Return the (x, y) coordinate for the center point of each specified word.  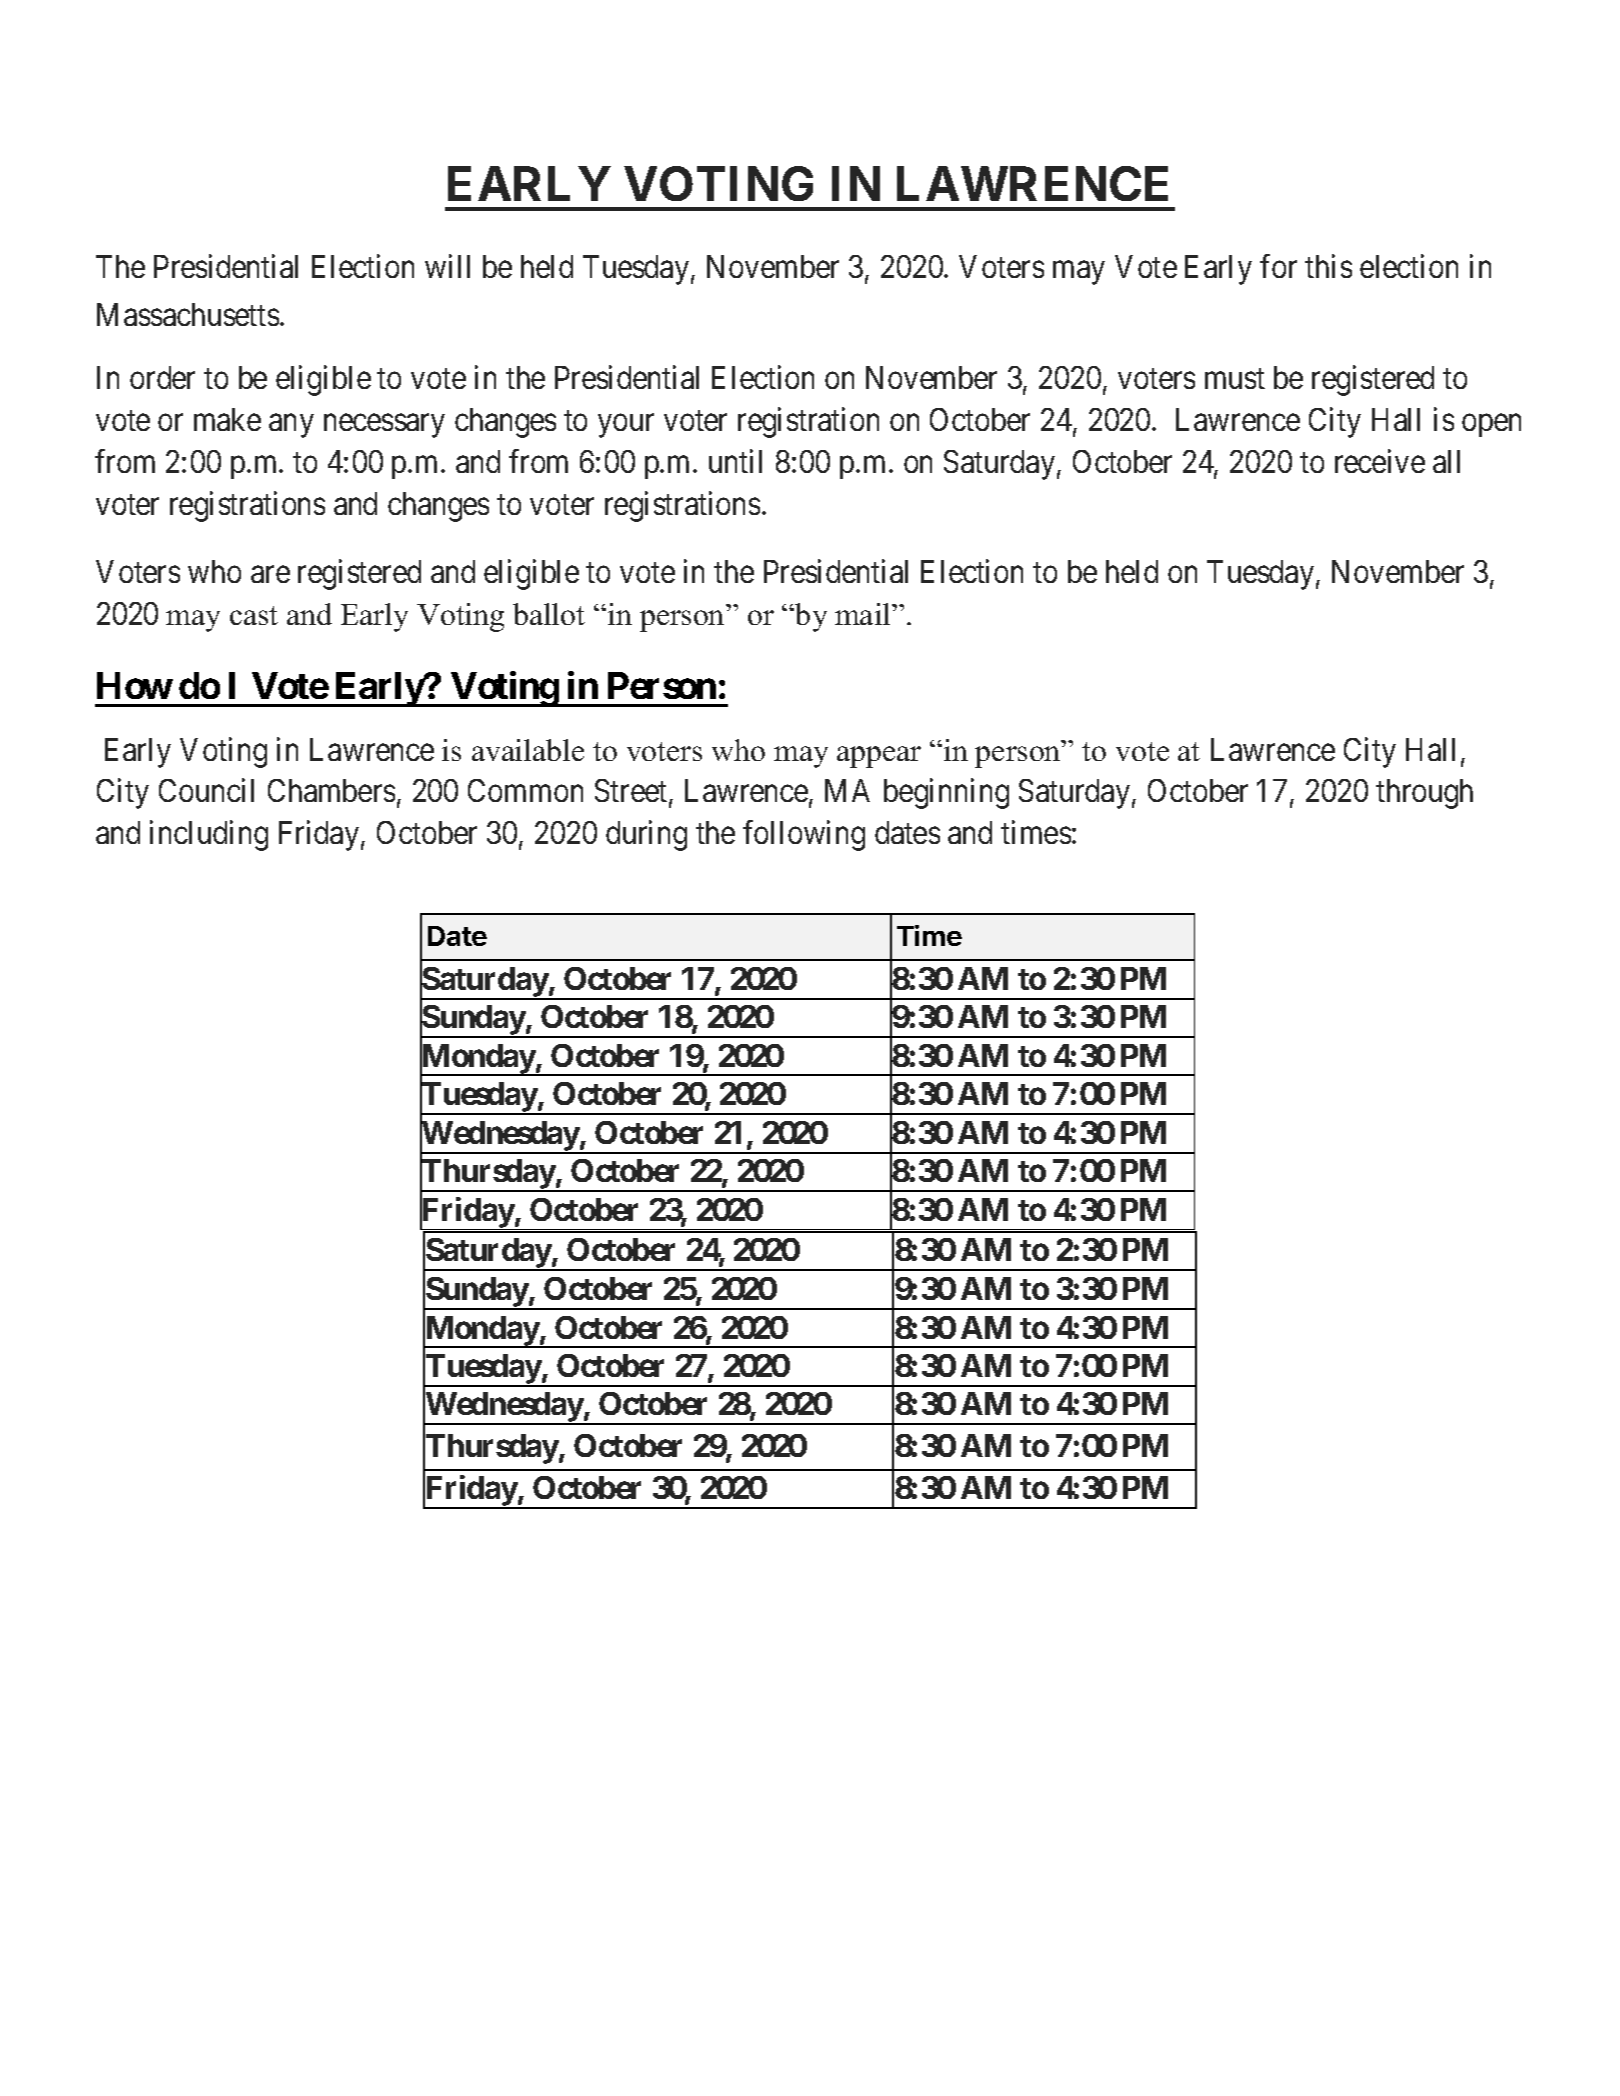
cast (254, 615)
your (626, 426)
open (1491, 425)
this (1328, 266)
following (804, 835)
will (447, 266)
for (1278, 266)
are (270, 575)
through (1424, 794)
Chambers (331, 790)
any (291, 426)
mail (864, 614)
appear (879, 757)
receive (1380, 461)
